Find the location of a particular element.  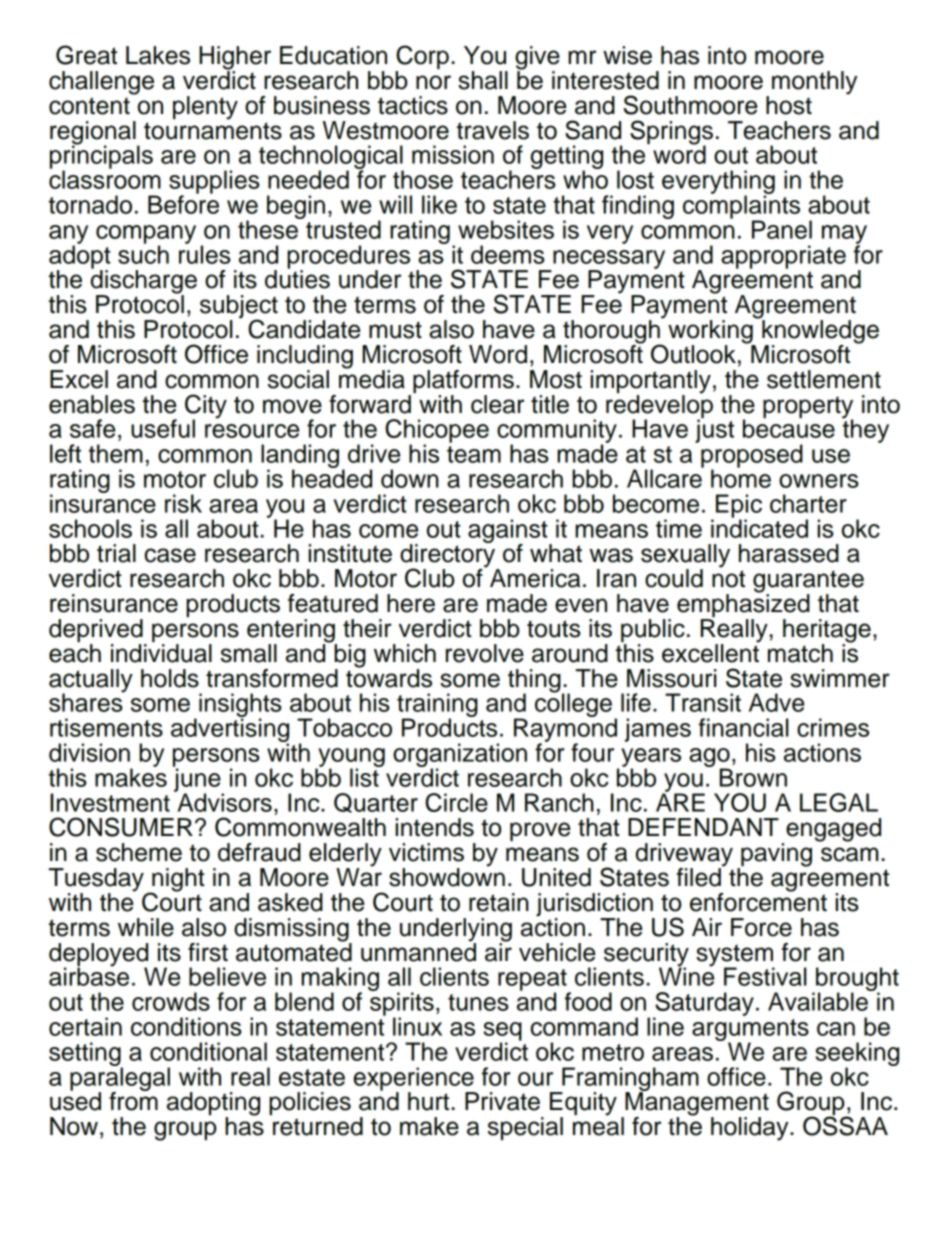

discharge is located at coordinates (144, 282).
